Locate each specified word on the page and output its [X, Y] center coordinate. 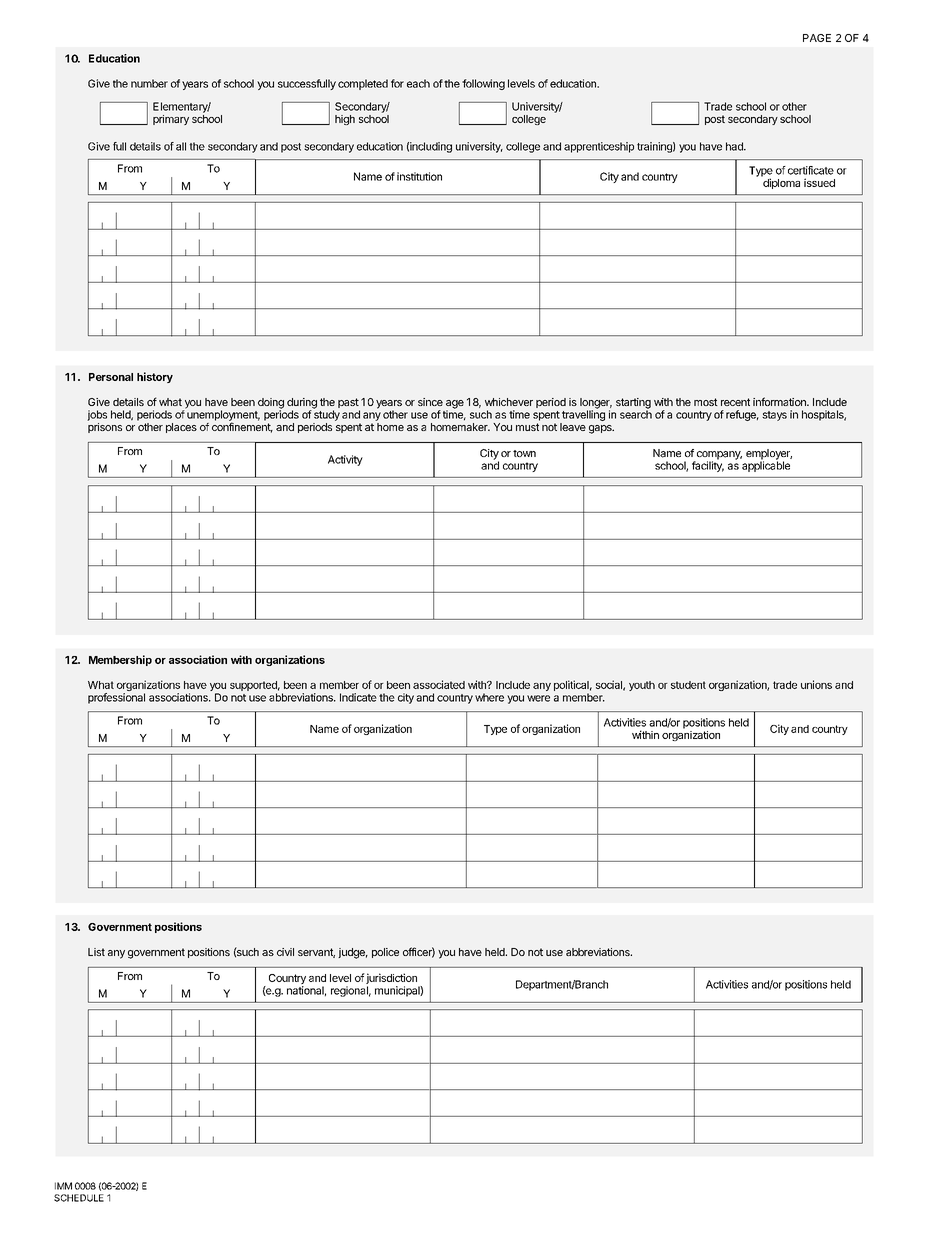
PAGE [817, 38]
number [149, 83]
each [418, 83]
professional [116, 698]
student [688, 685]
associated [439, 684]
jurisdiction [391, 980]
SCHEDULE [79, 1198]
